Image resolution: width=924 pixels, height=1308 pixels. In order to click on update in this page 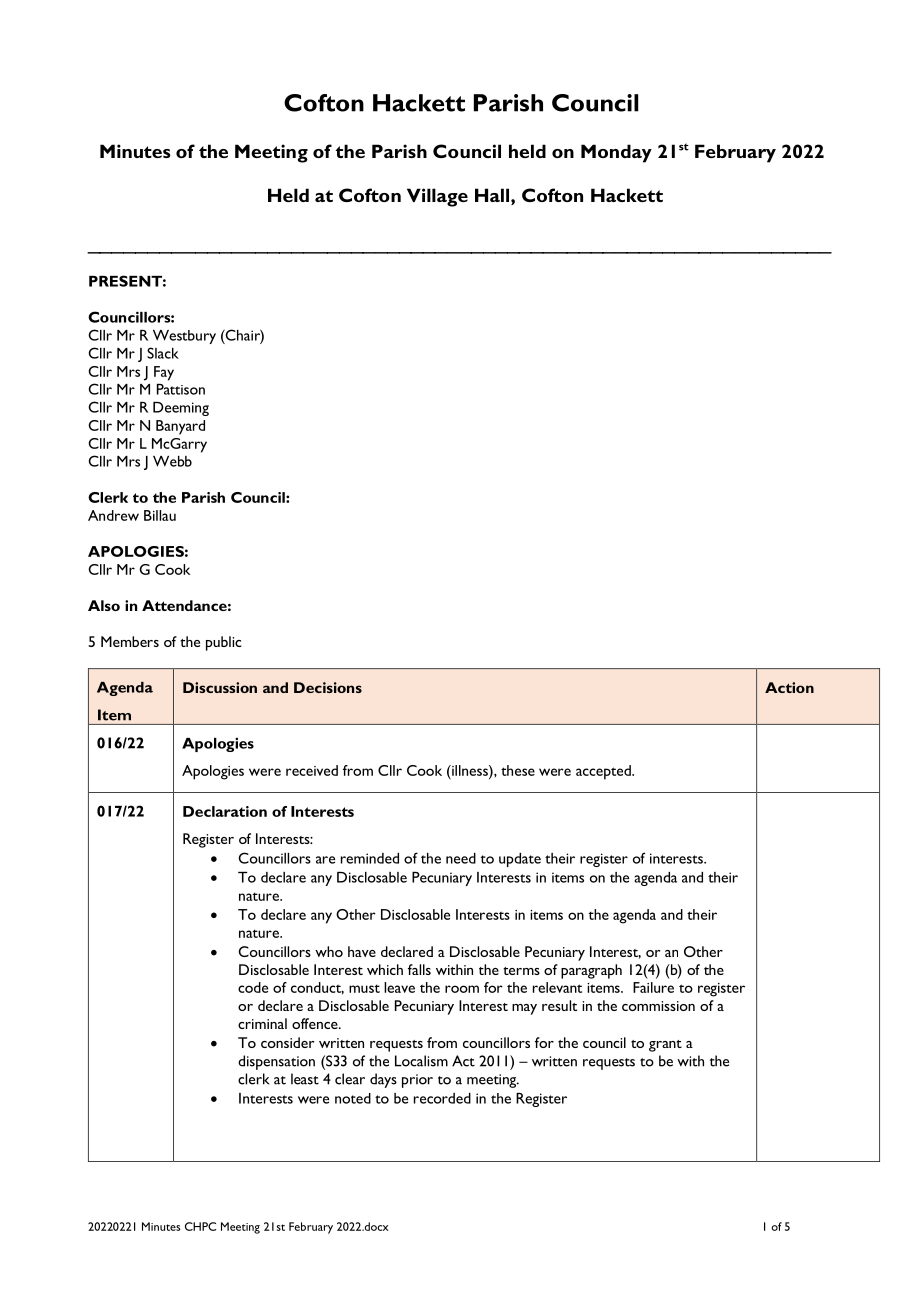, I will do `click(520, 860)`.
